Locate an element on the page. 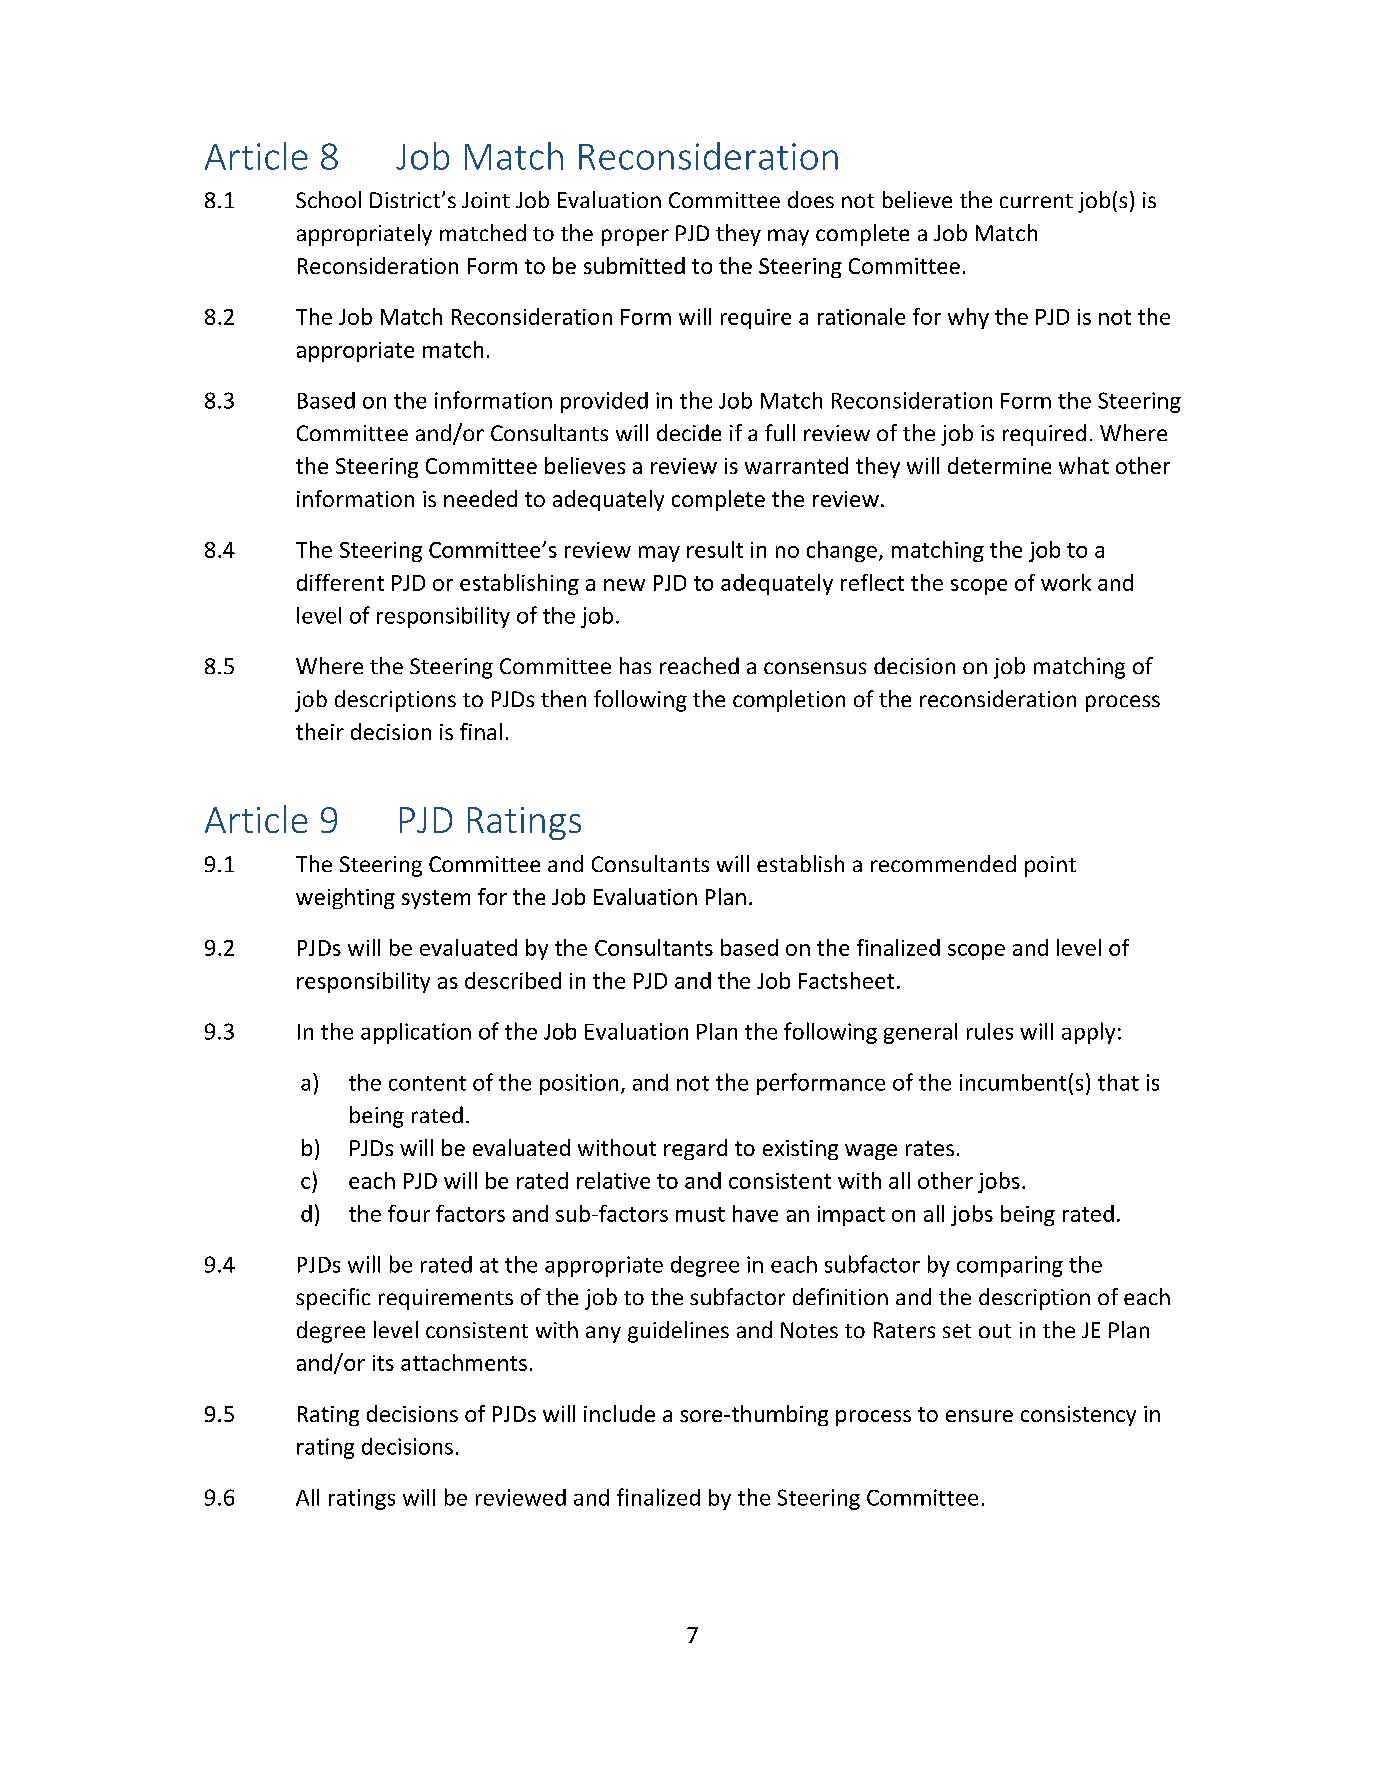 This document has width=1385, height=1792. guidelines is located at coordinates (678, 1332).
